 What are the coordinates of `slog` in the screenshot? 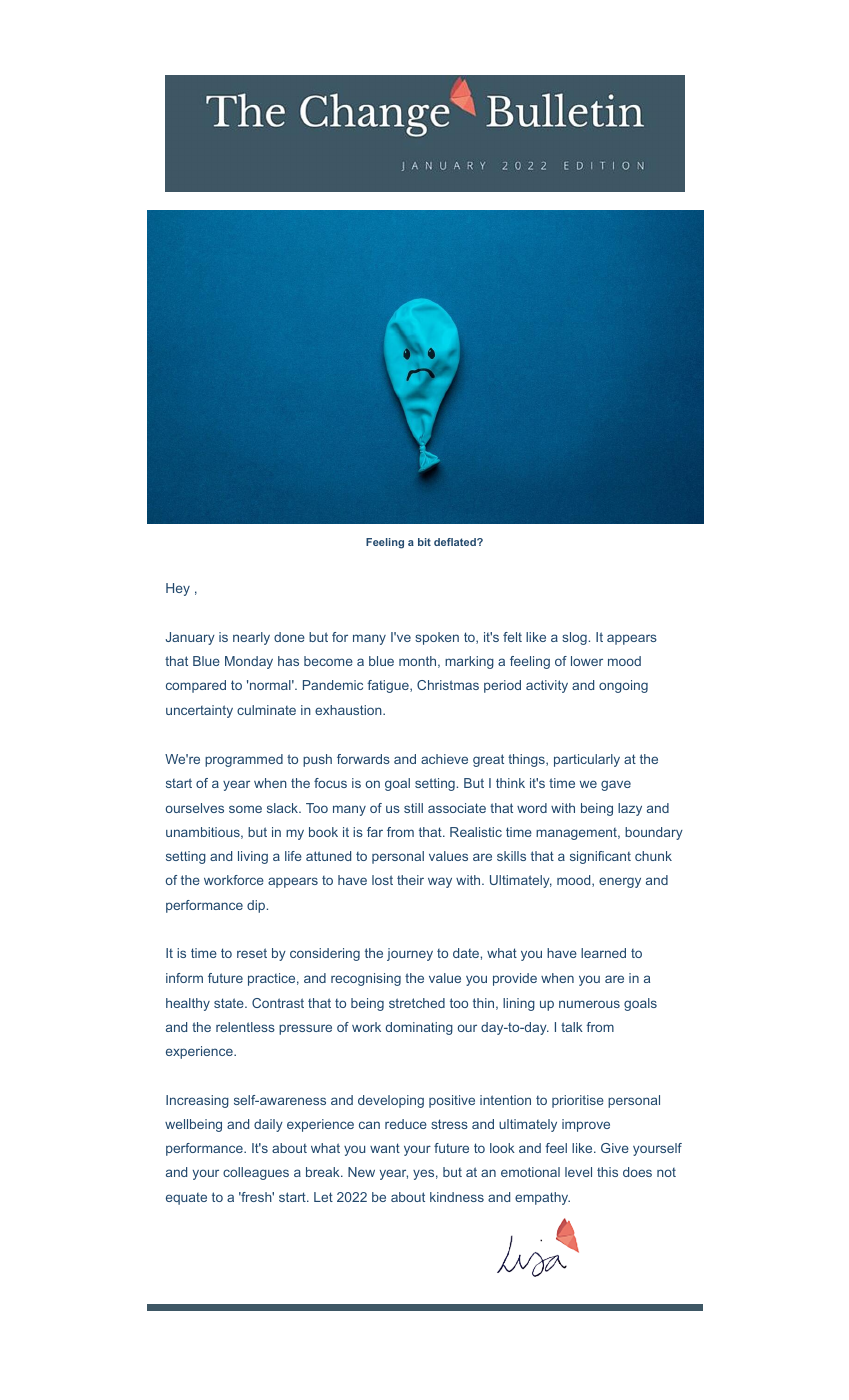 It's located at (574, 638).
